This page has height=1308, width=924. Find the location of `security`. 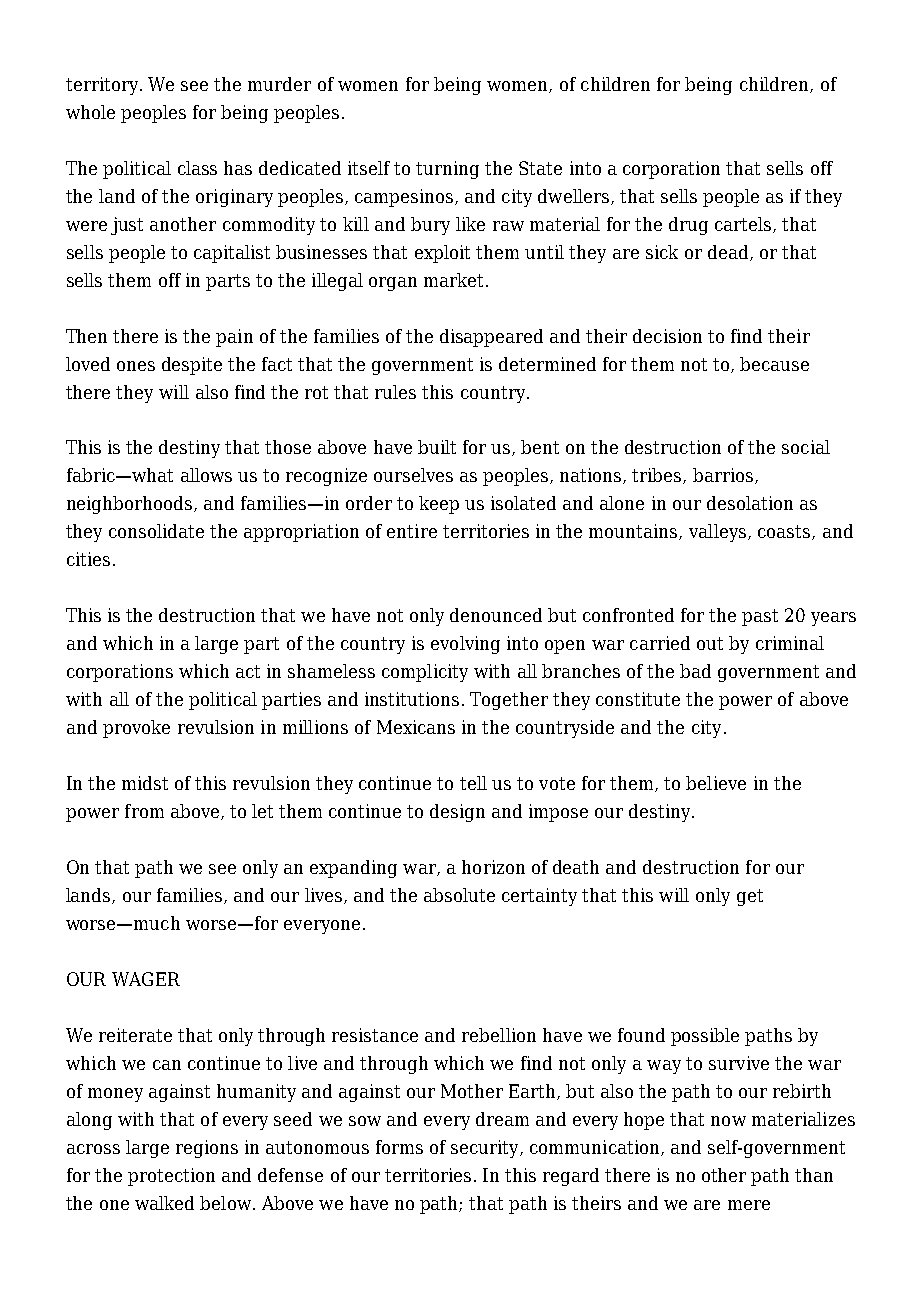

security is located at coordinates (486, 1149).
